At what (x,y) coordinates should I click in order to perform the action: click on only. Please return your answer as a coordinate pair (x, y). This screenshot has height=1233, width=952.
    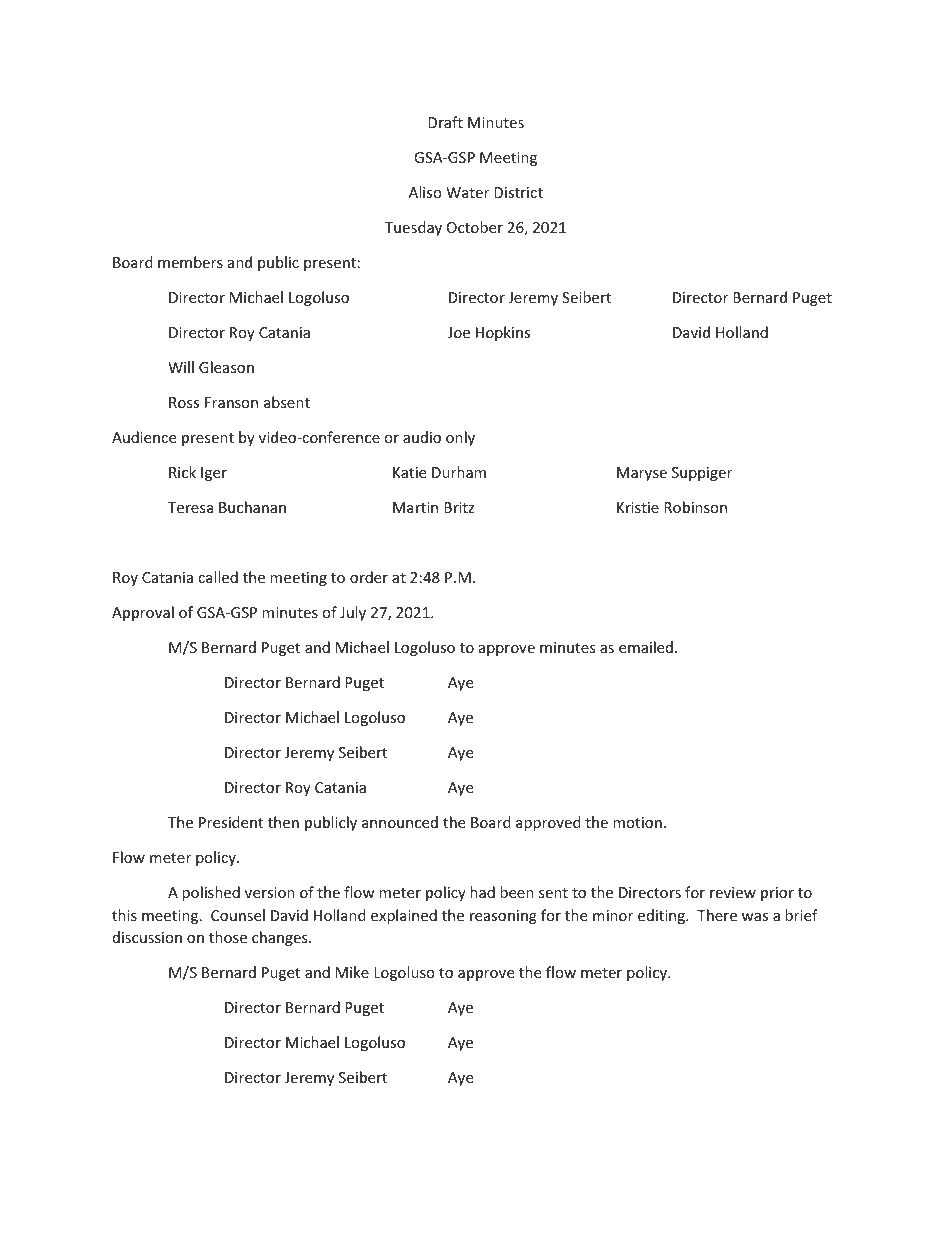
    Looking at the image, I should click on (460, 438).
